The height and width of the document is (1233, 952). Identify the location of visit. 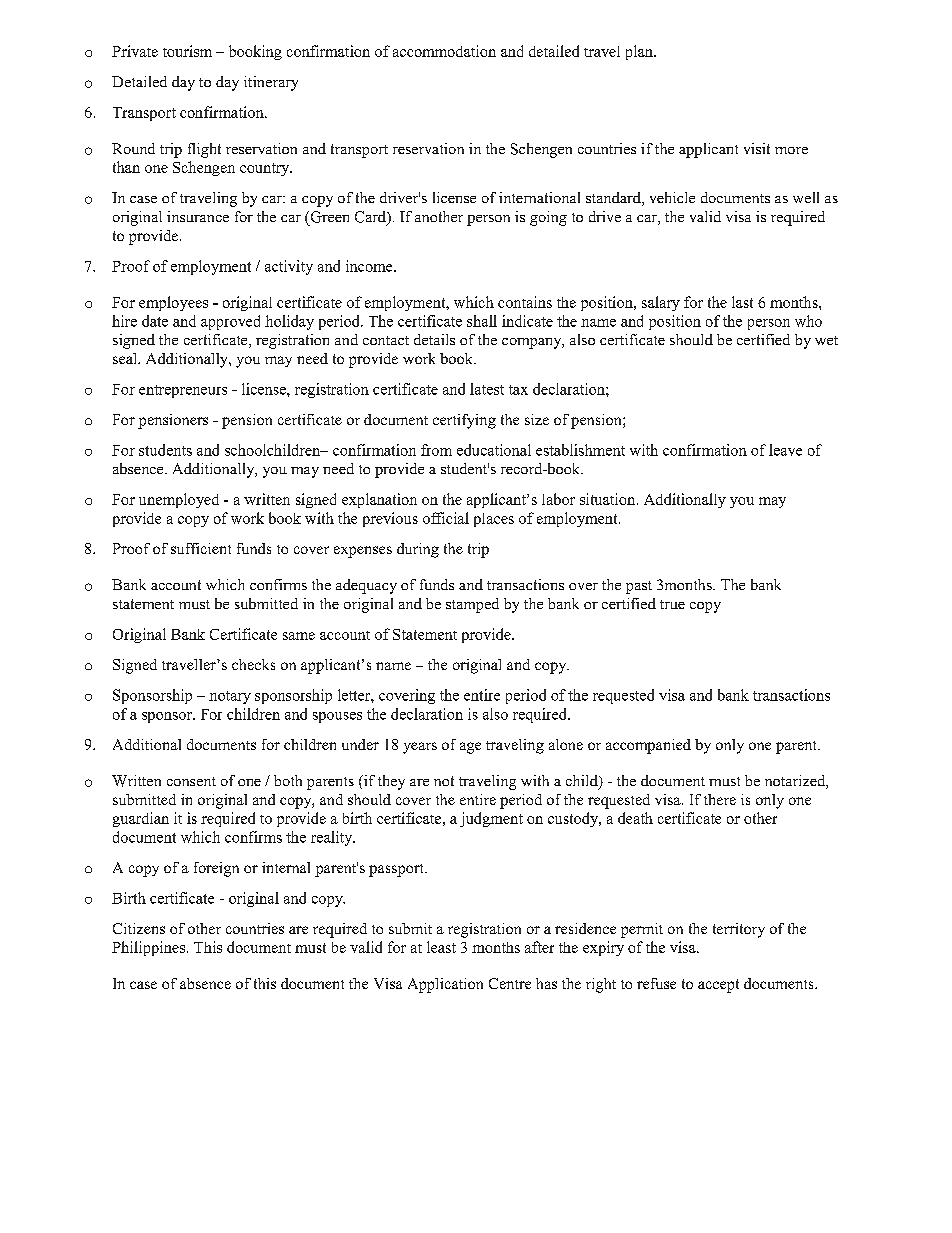
(757, 148).
